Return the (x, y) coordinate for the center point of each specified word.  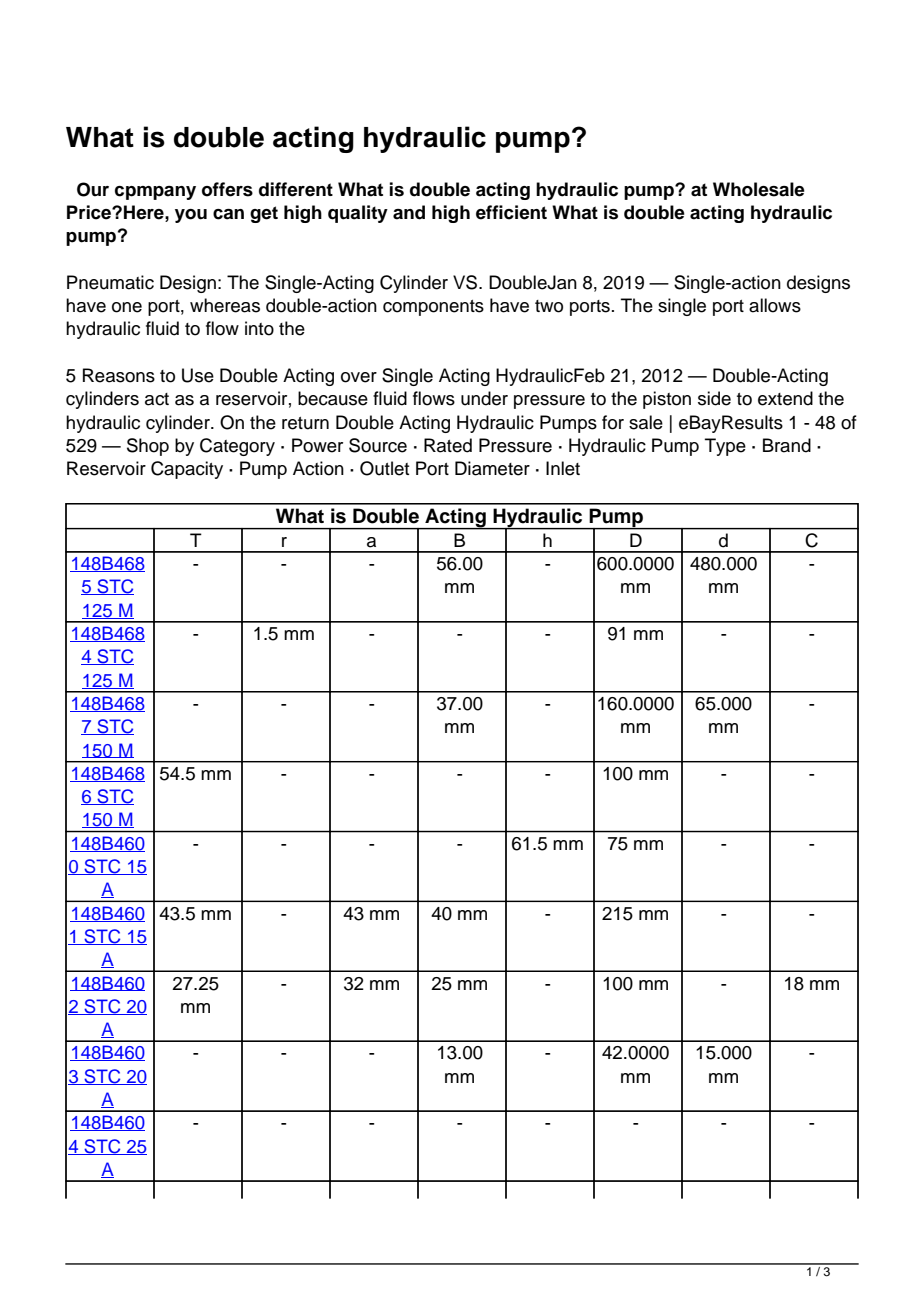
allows (775, 305)
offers (227, 189)
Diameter (492, 468)
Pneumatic (110, 282)
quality (358, 214)
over (359, 377)
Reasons (119, 375)
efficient (511, 212)
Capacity (187, 470)
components (433, 308)
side (714, 398)
